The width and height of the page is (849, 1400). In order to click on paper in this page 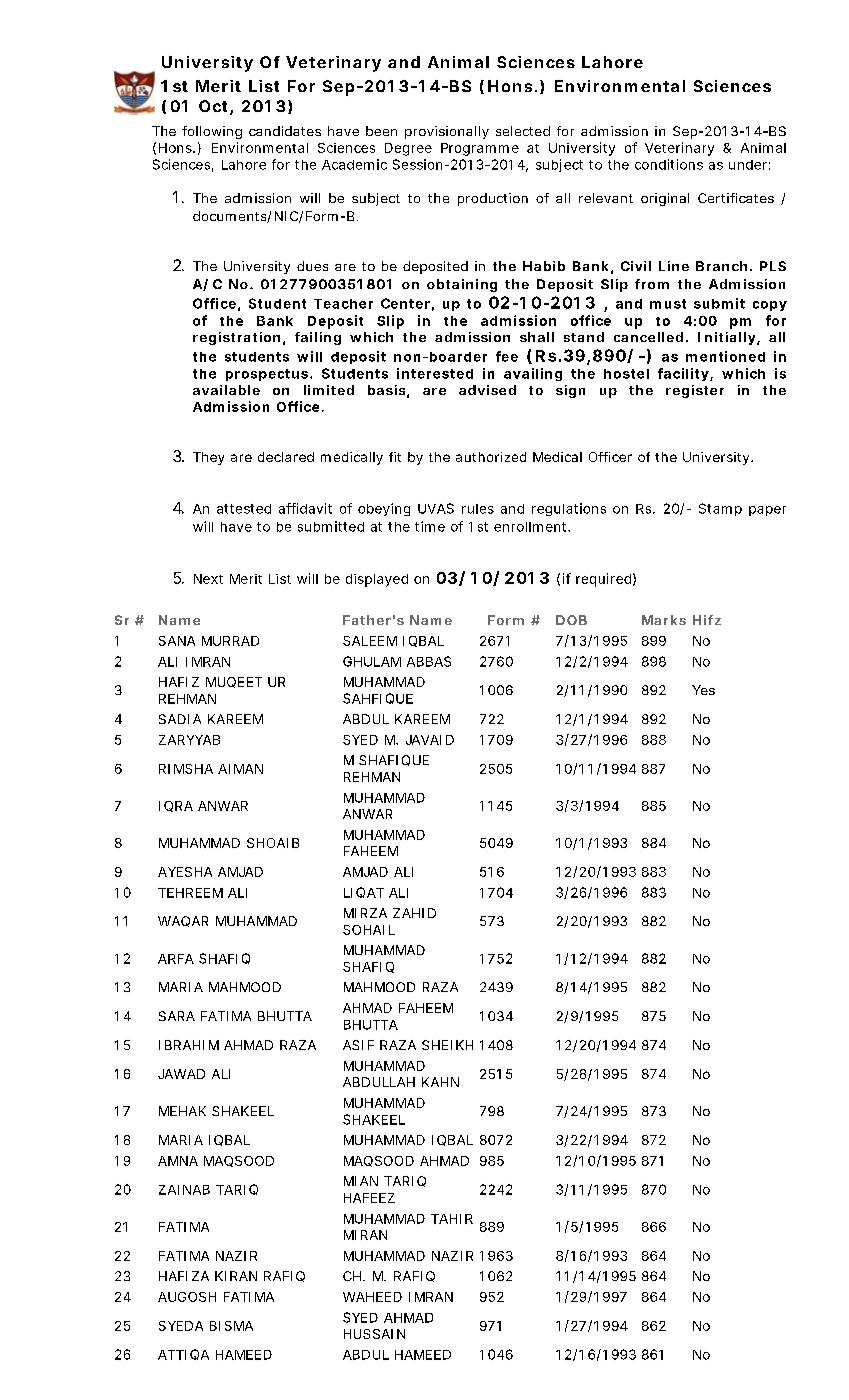, I will do `click(767, 511)`.
